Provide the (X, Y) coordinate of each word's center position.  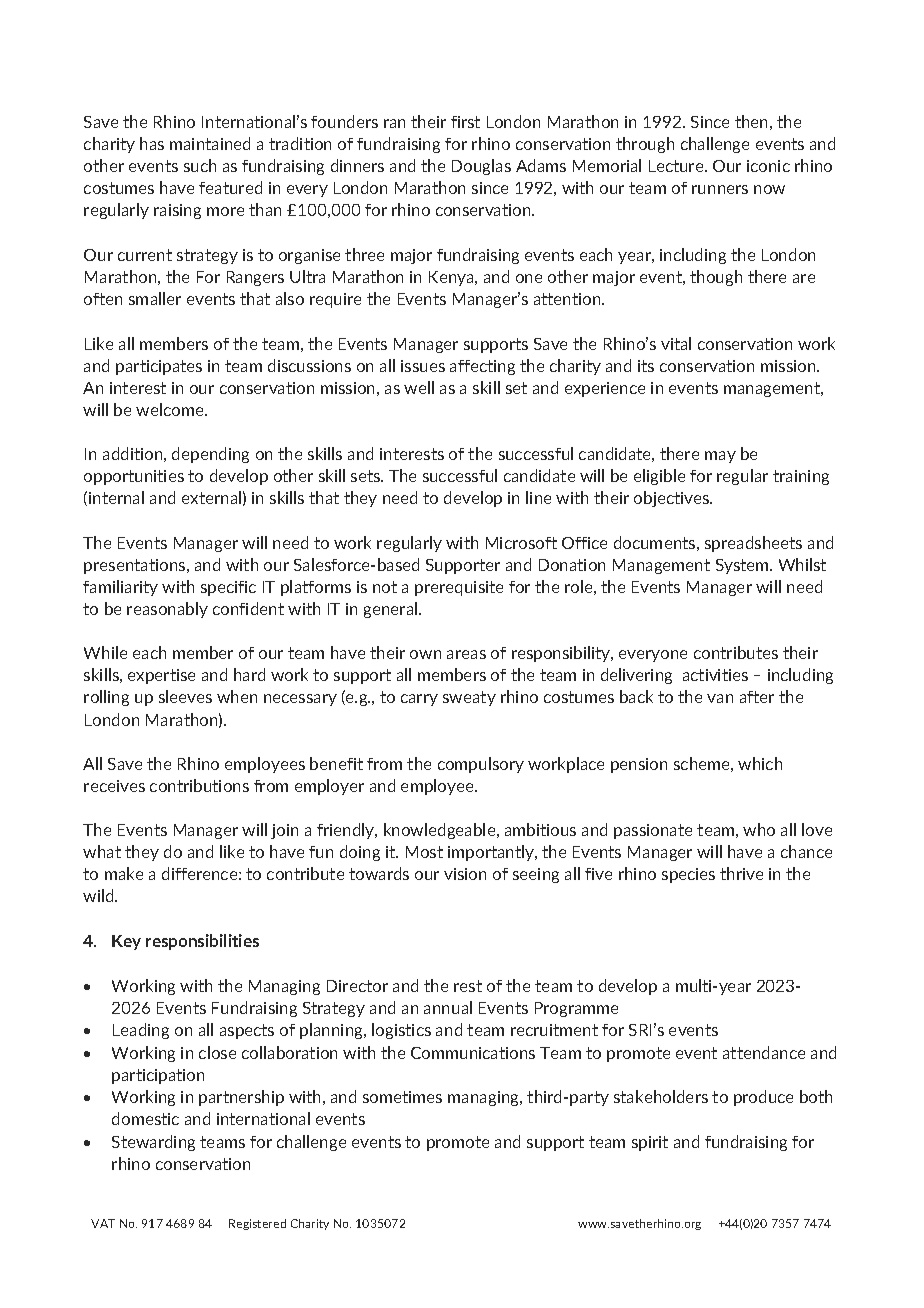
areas (466, 654)
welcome (171, 409)
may (720, 457)
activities (715, 675)
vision (465, 874)
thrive (741, 873)
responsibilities (202, 942)
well (419, 387)
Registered (257, 1224)
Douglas (481, 167)
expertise (161, 676)
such (200, 165)
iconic (768, 166)
